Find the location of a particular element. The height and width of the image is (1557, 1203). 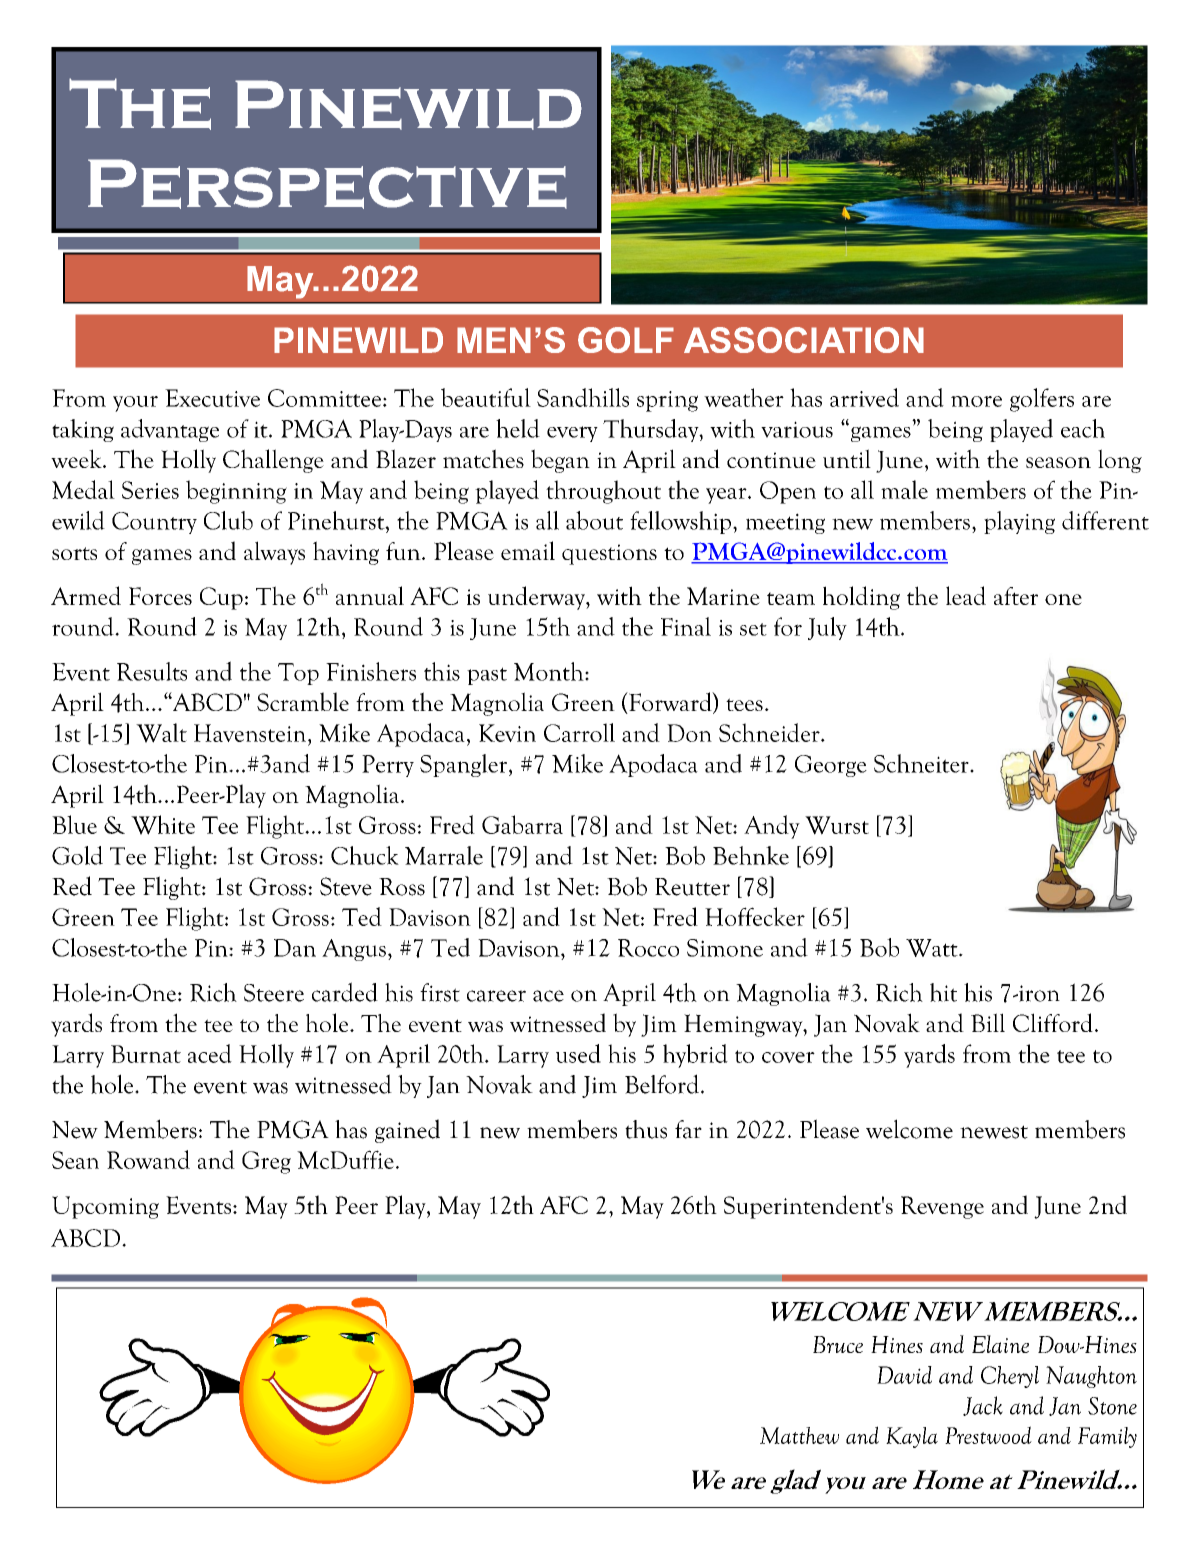

Bill is located at coordinates (988, 1022).
